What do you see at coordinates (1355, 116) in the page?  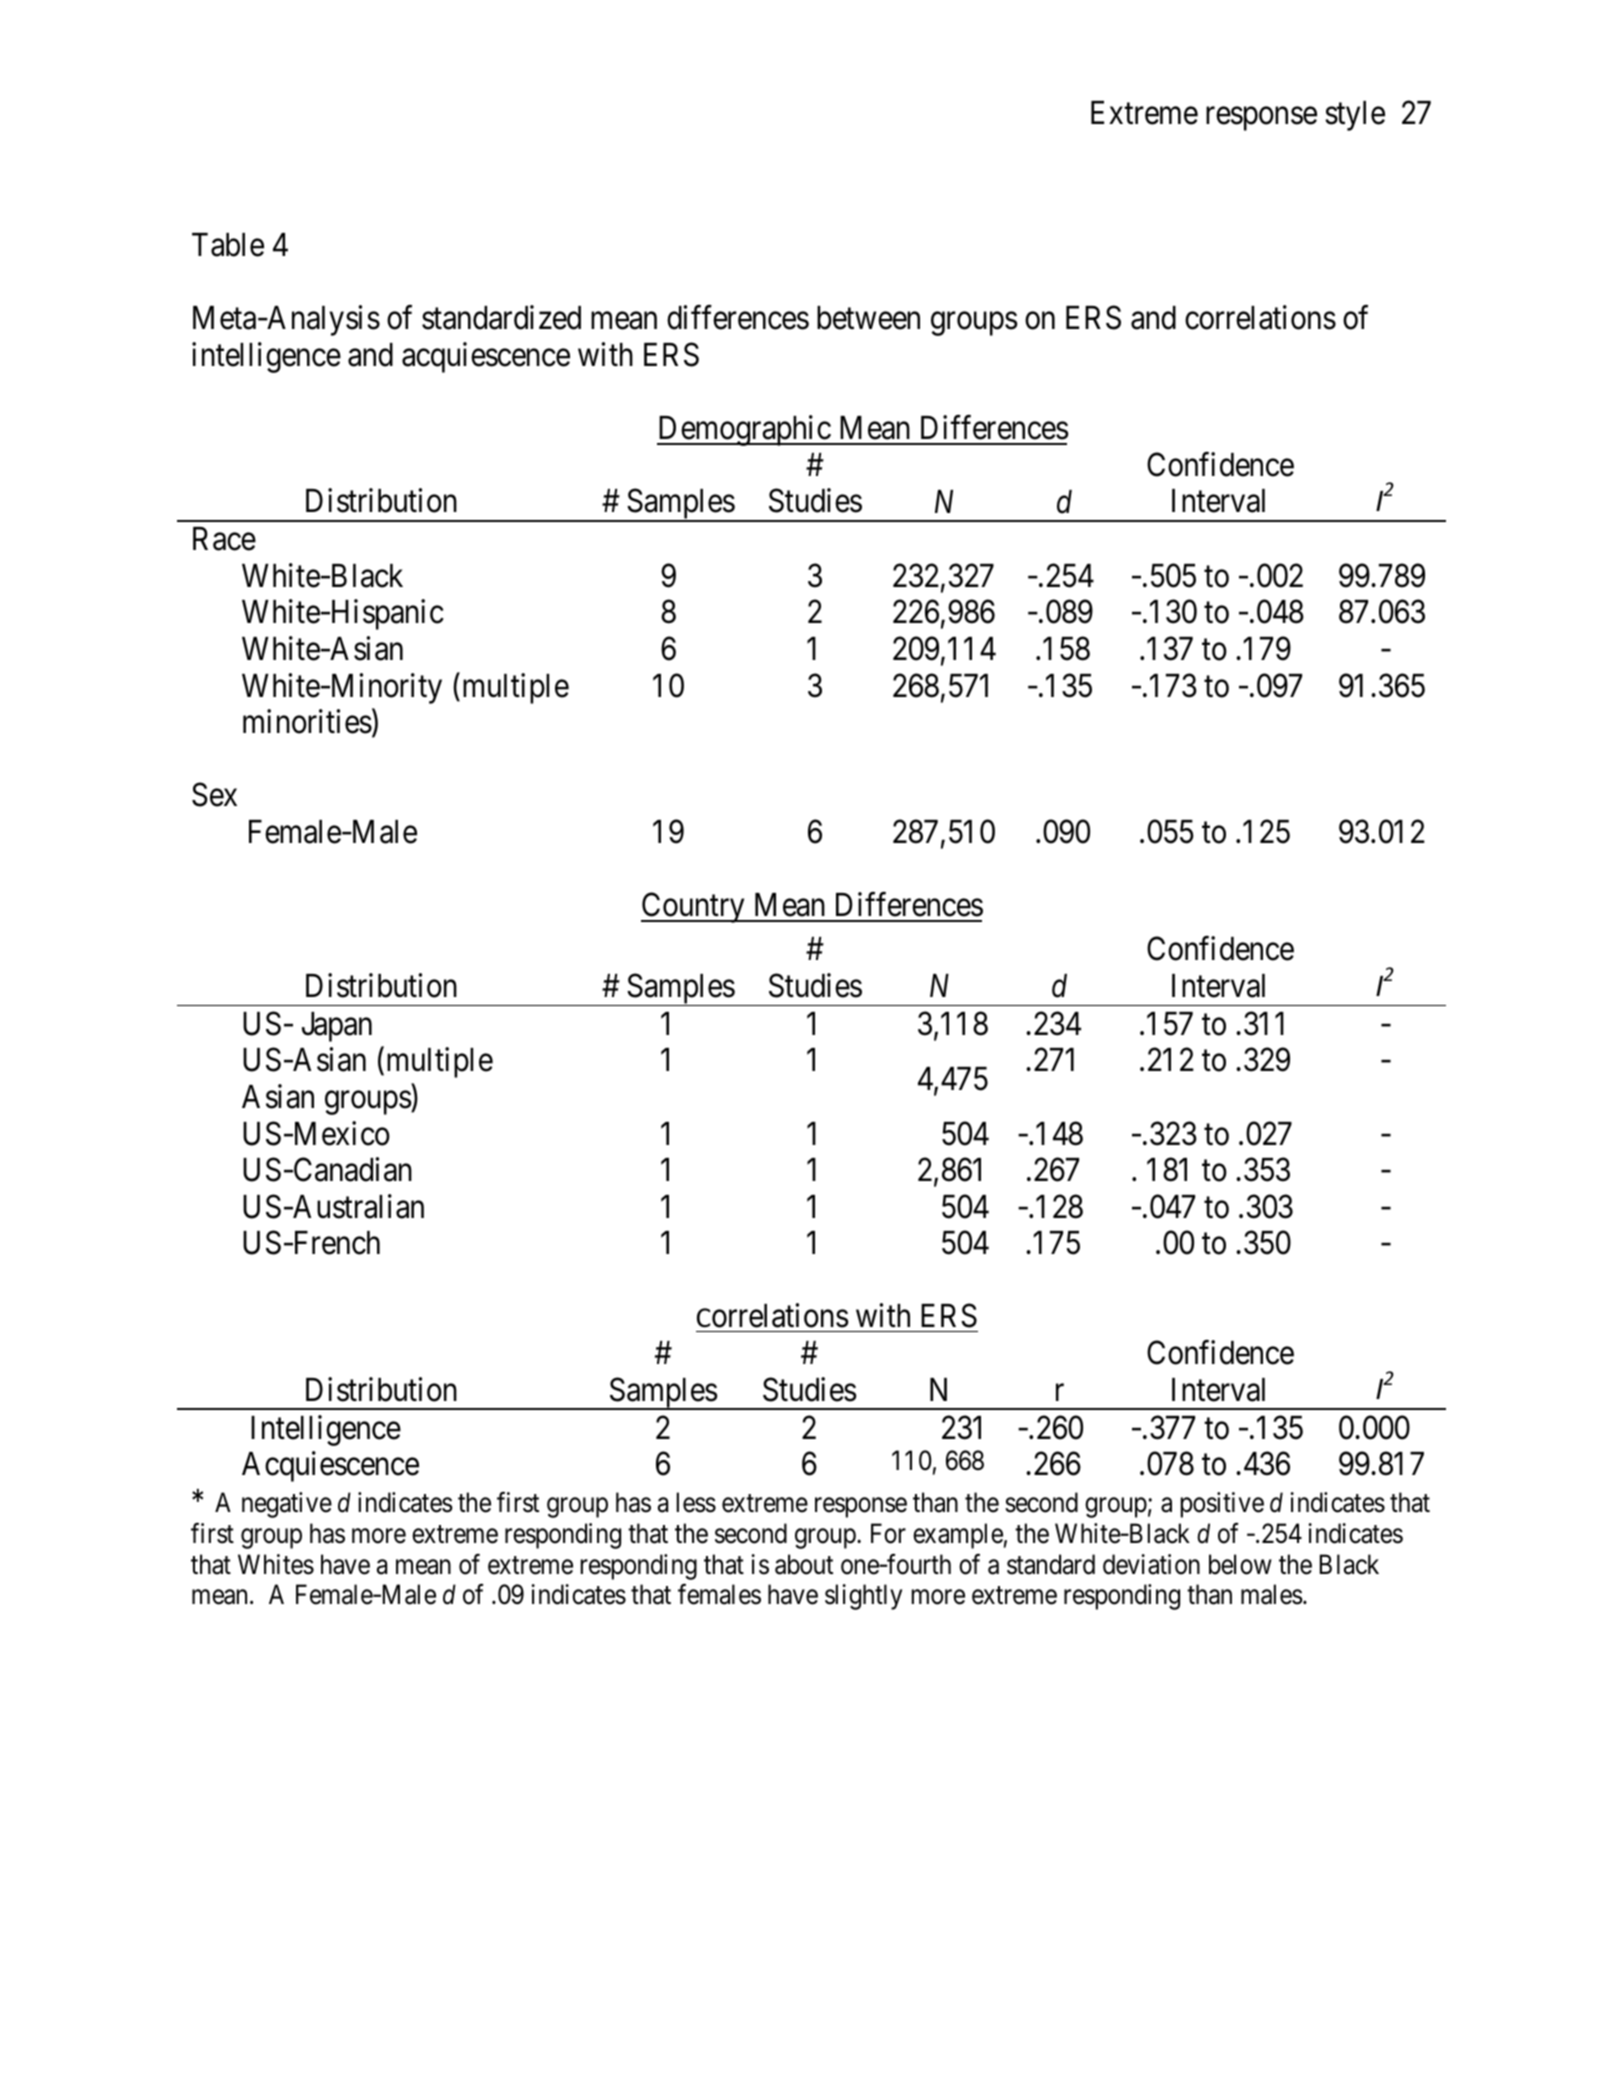 I see `style` at bounding box center [1355, 116].
